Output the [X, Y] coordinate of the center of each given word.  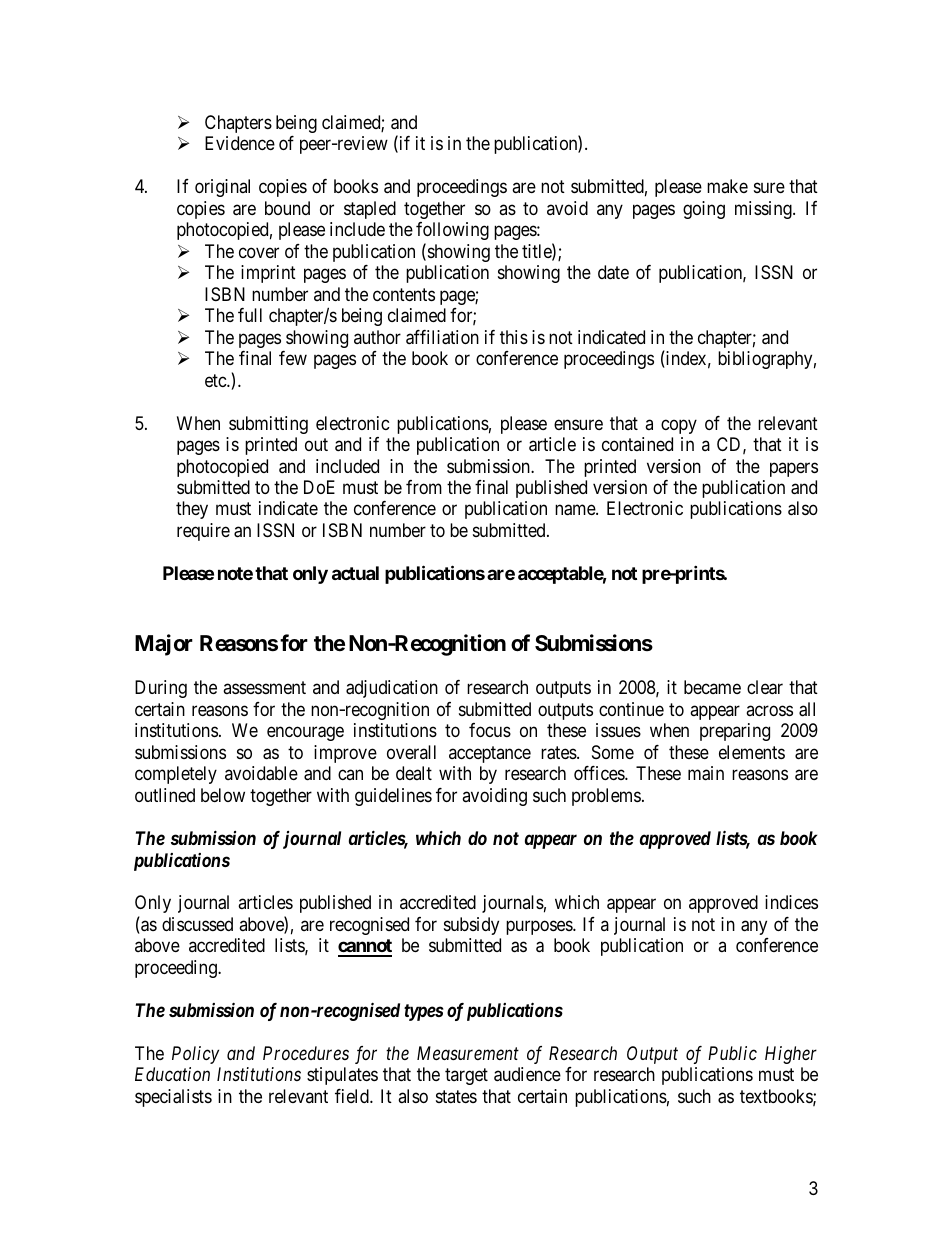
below [223, 795]
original [222, 188]
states [456, 1096]
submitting [268, 425]
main [706, 773]
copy [679, 426]
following [452, 231]
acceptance [490, 754]
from [424, 487]
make [727, 186]
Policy [195, 1055]
